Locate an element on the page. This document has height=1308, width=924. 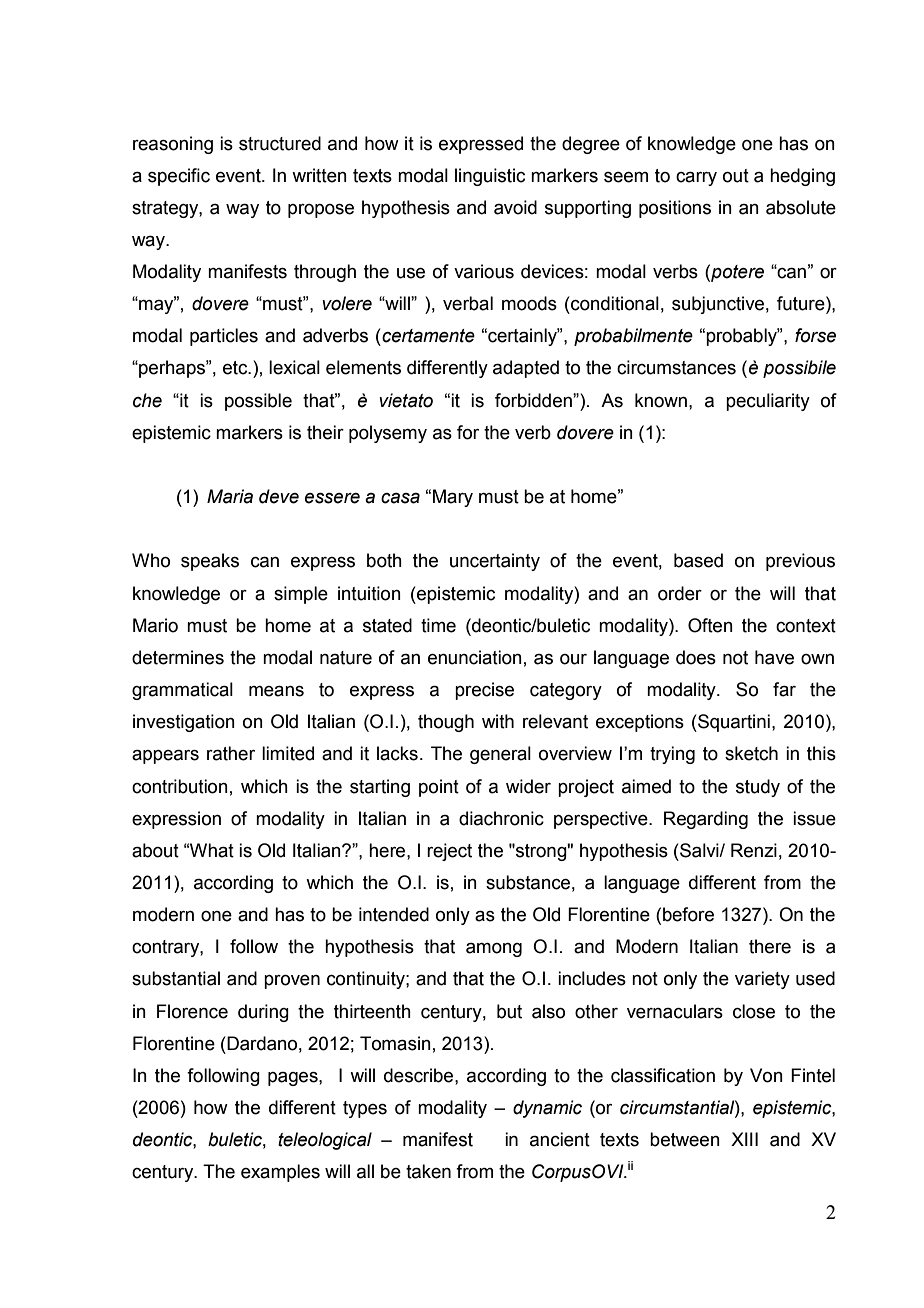
Regarding is located at coordinates (706, 820).
